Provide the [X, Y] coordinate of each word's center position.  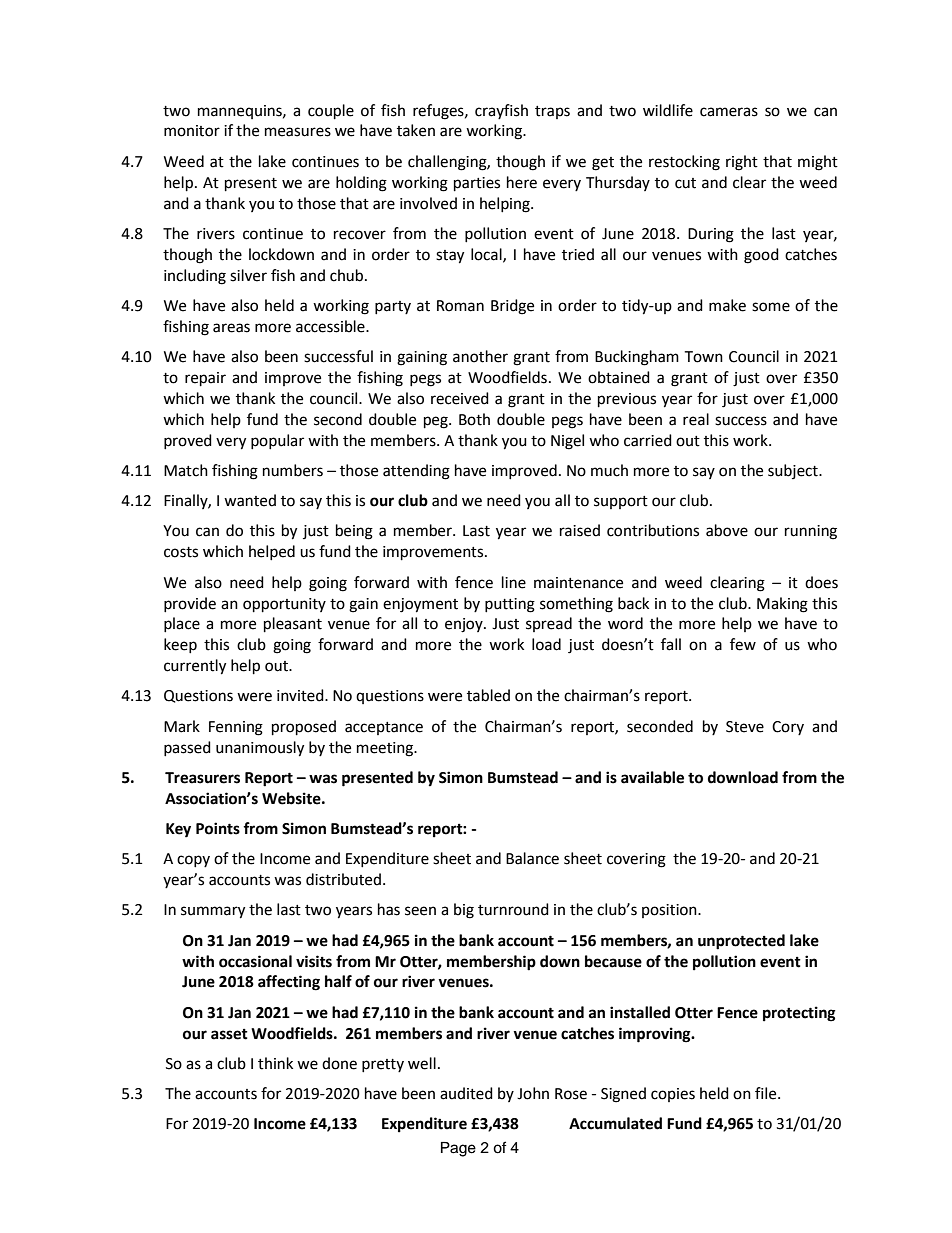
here [522, 182]
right [742, 163]
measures [298, 132]
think [275, 1063]
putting [510, 605]
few [743, 644]
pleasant [293, 625]
